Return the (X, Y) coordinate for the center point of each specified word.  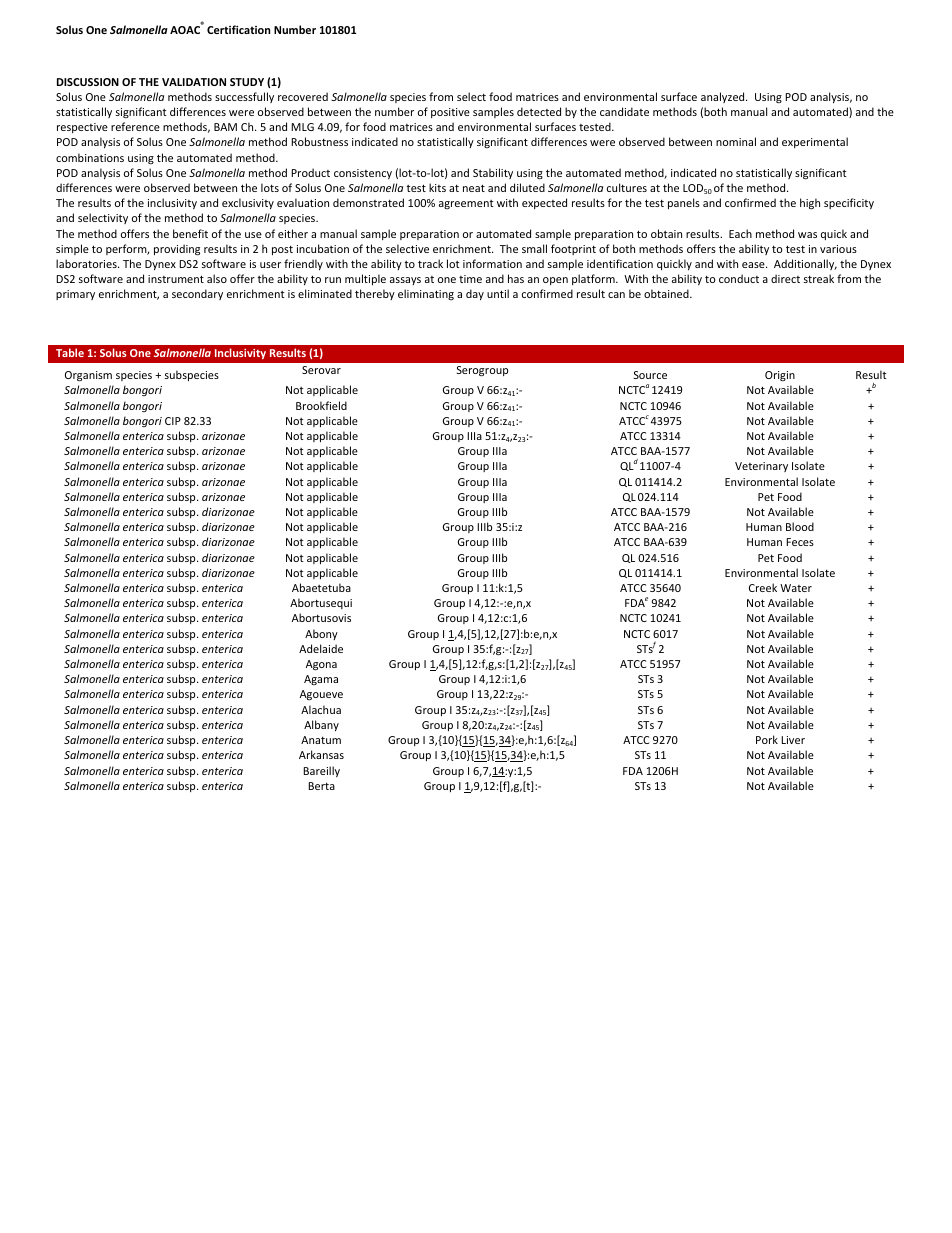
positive (450, 113)
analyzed (724, 97)
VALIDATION (194, 82)
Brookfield (321, 405)
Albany (321, 725)
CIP (173, 421)
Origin (780, 376)
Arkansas (321, 754)
